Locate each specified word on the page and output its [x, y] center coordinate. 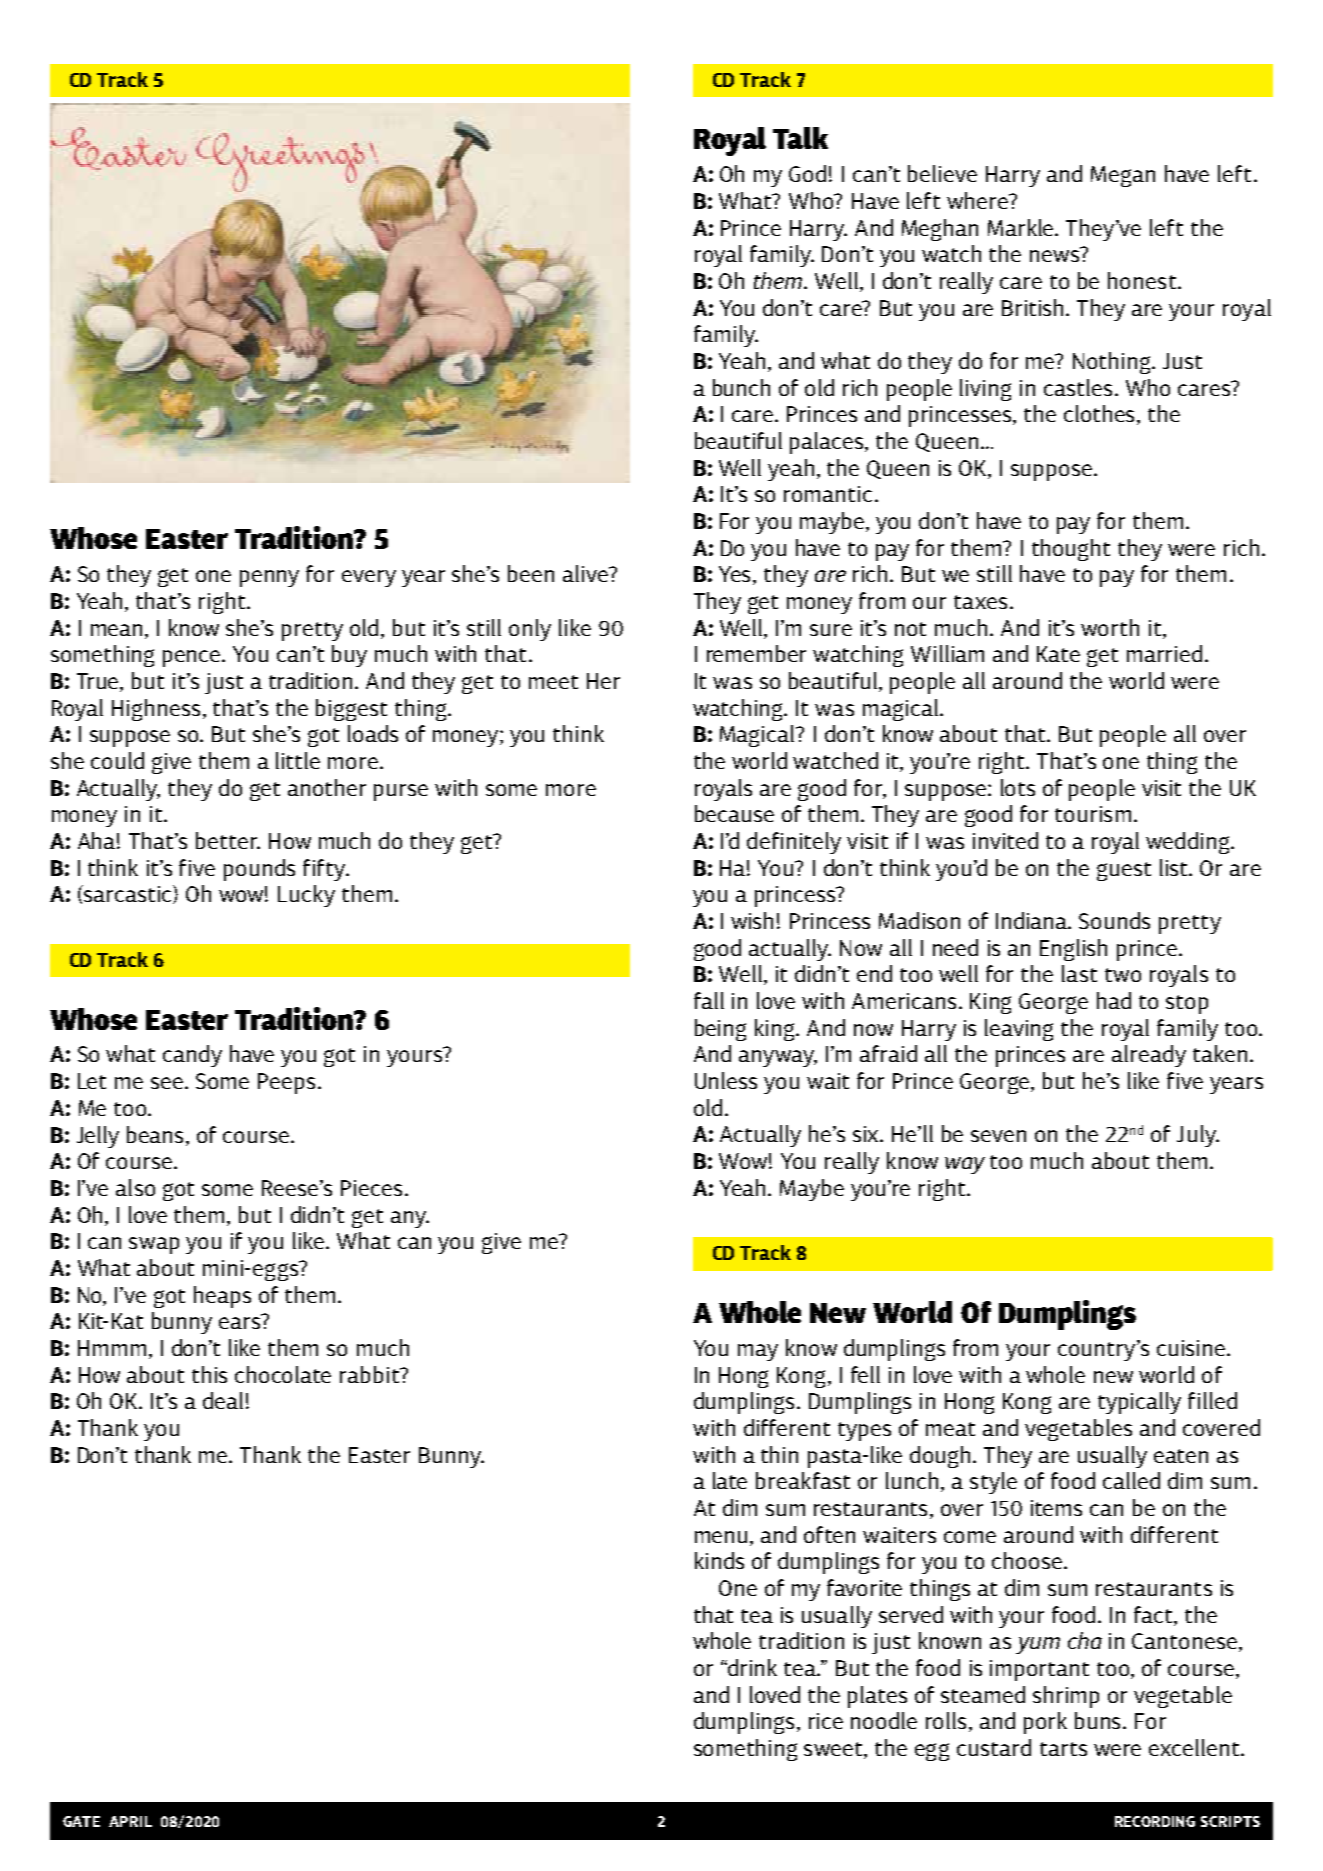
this [209, 1374]
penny [269, 578]
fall [709, 1000]
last [1079, 973]
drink [751, 1667]
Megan [1123, 176]
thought [1071, 550]
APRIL [130, 1821]
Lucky [306, 896]
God [807, 173]
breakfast [803, 1480]
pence [193, 658]
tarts [1063, 1749]
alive [587, 573]
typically [1139, 1403]
